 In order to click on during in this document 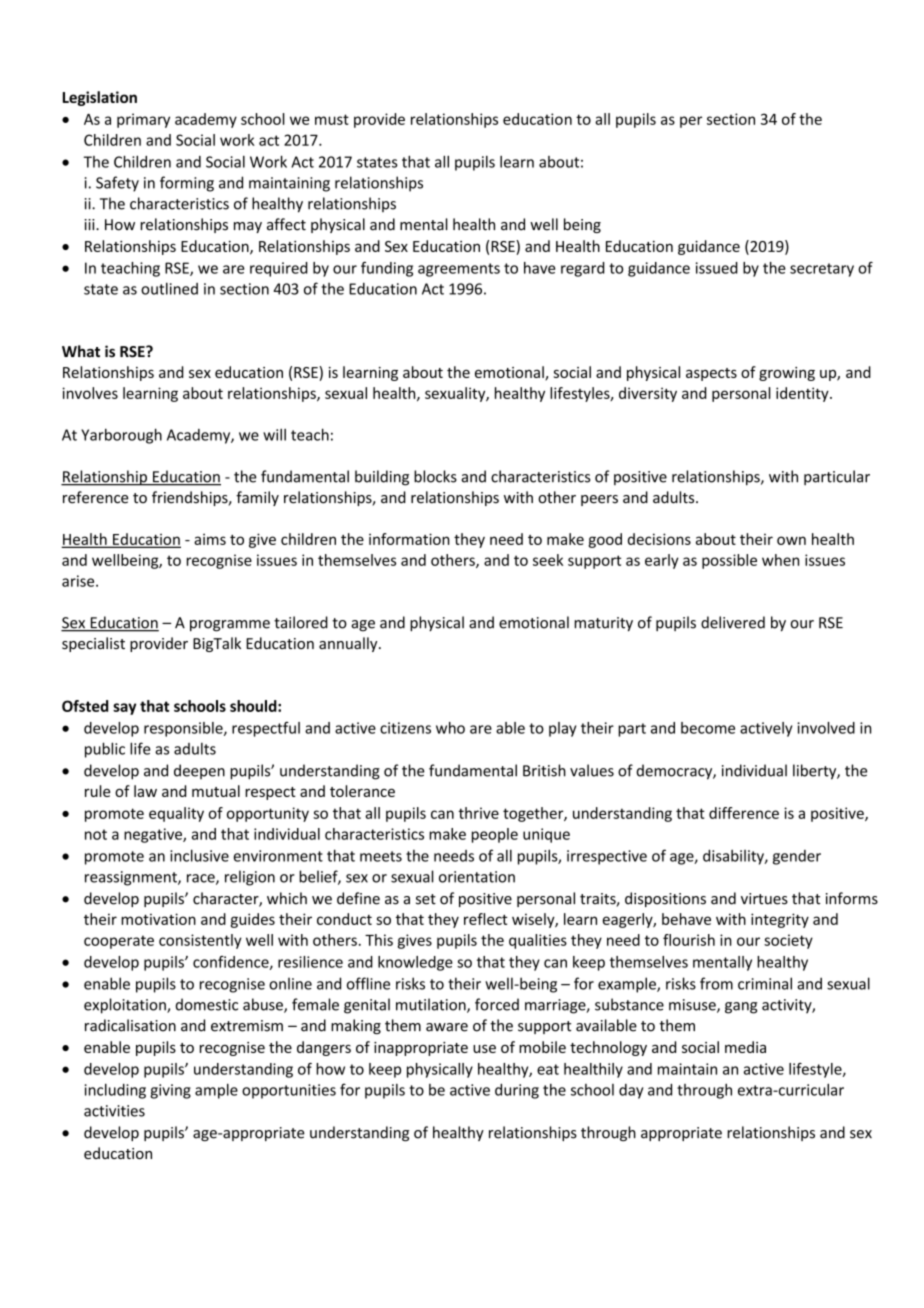, I will do `click(517, 1091)`.
